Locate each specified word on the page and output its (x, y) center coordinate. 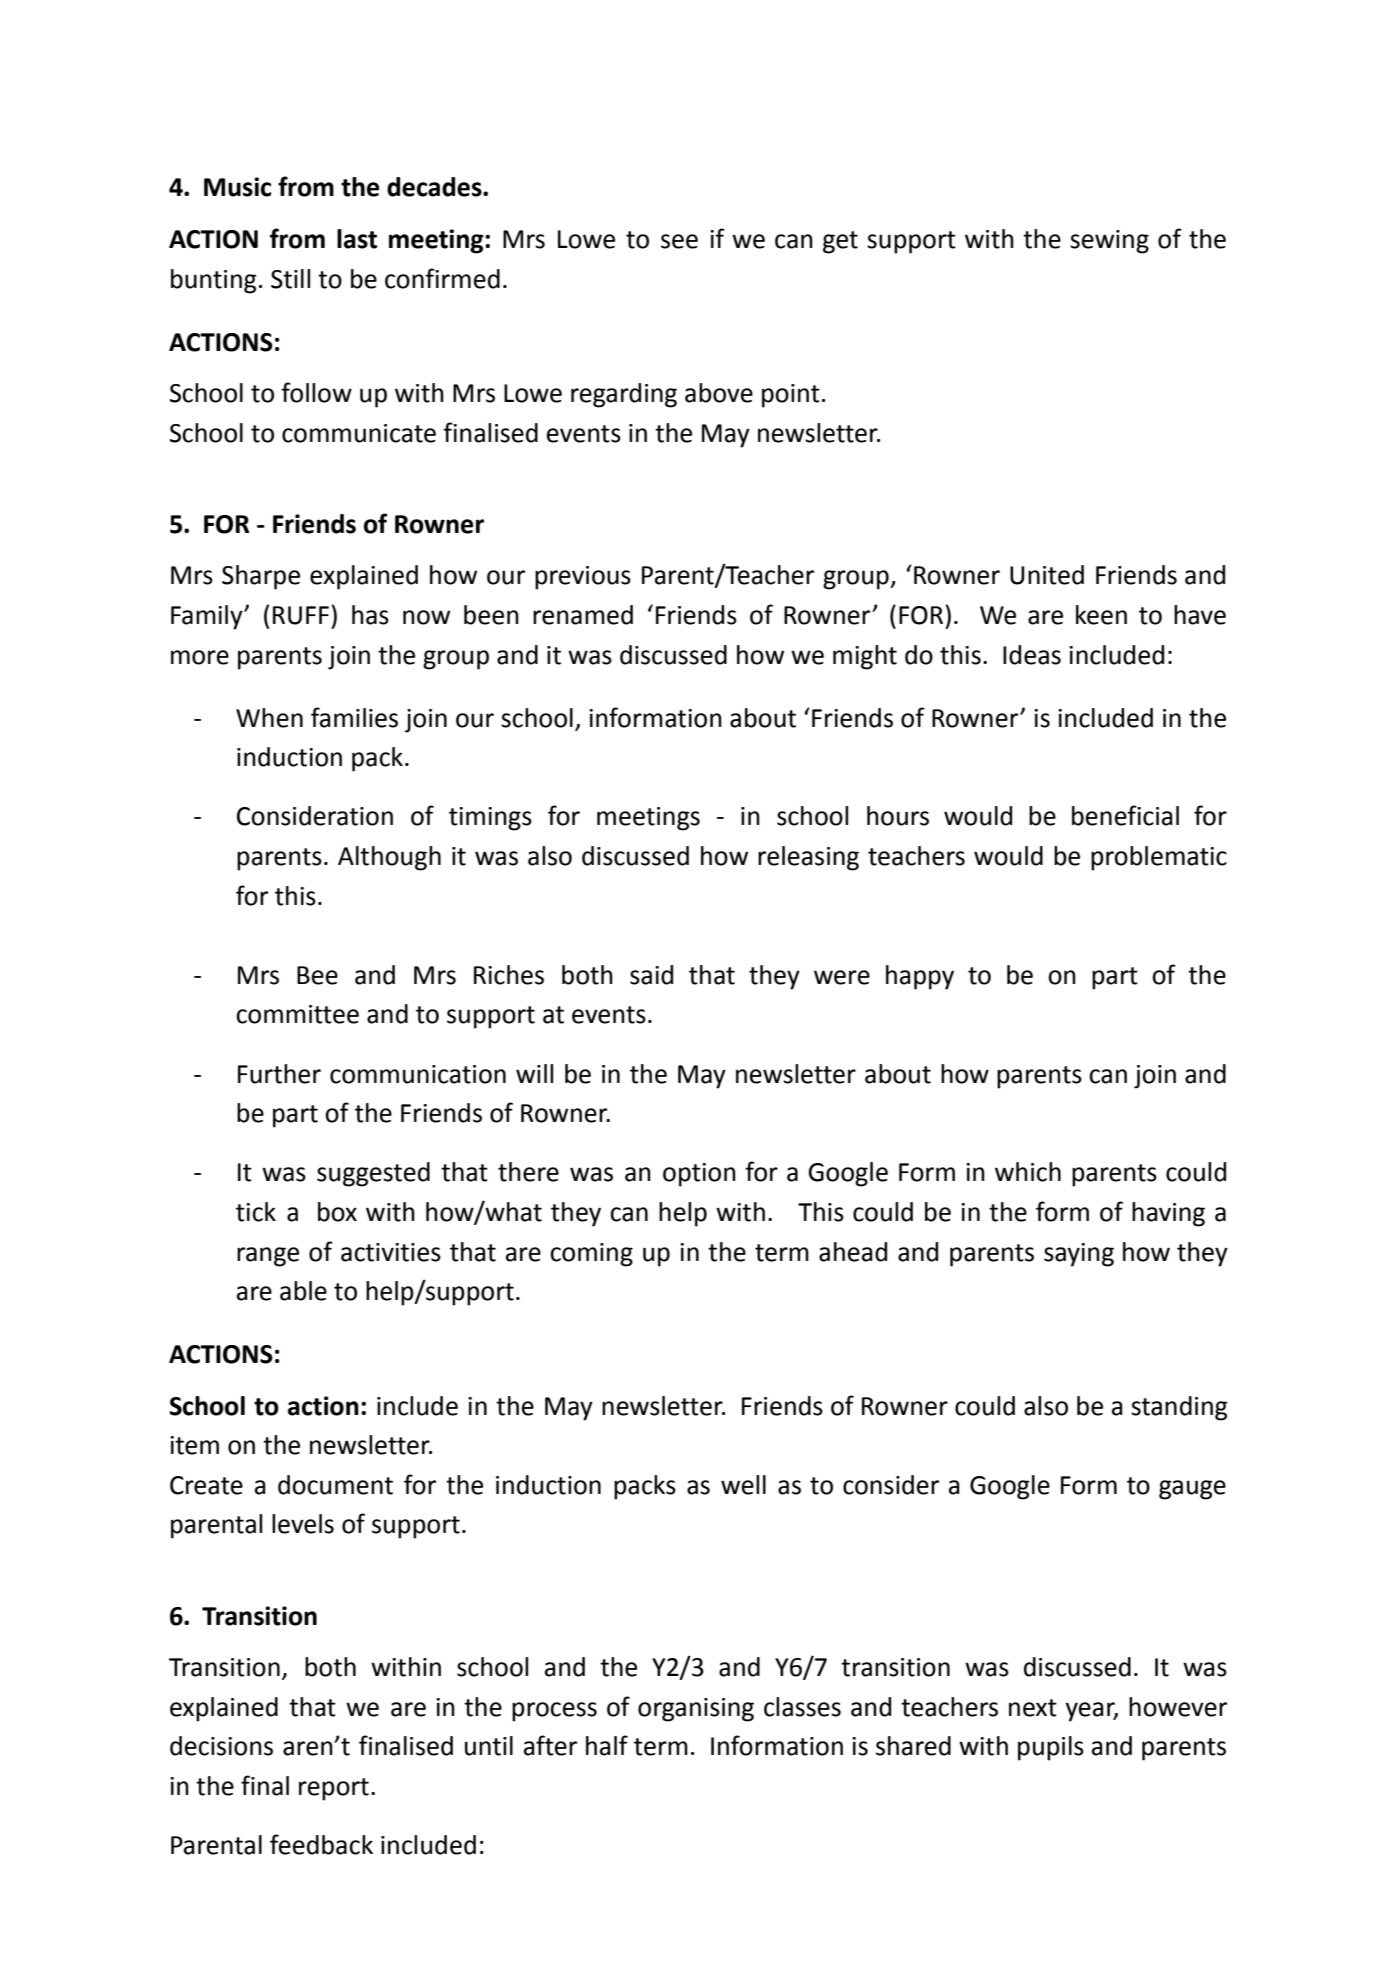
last (357, 239)
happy (920, 977)
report (334, 1789)
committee (297, 1014)
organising (696, 1710)
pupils (1051, 1748)
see (679, 241)
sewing (1109, 242)
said (651, 975)
